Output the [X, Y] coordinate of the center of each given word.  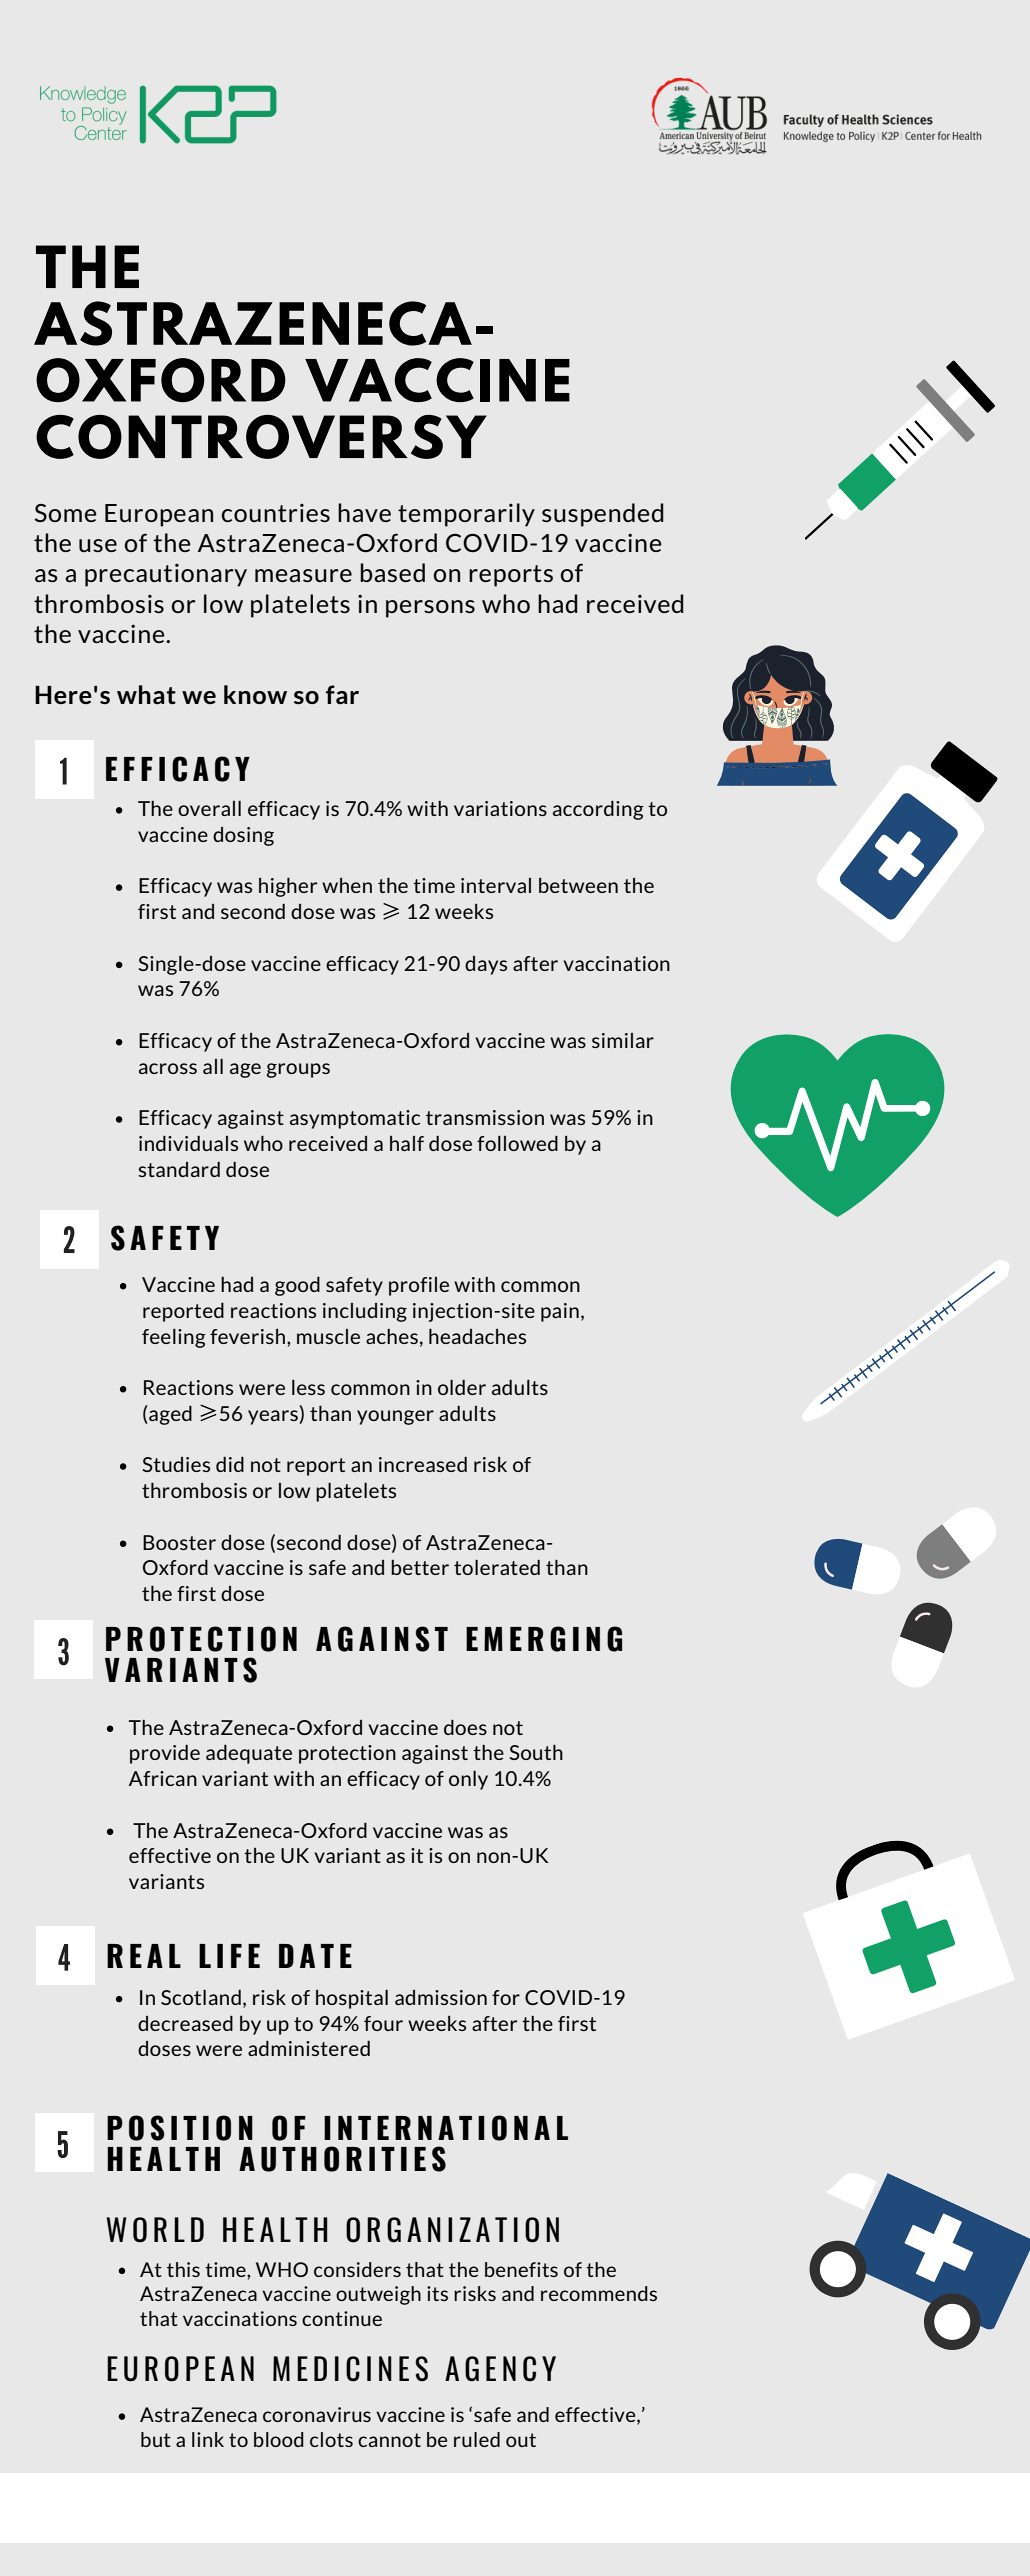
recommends [599, 2293]
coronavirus [317, 2414]
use [98, 545]
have [364, 513]
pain [560, 1312]
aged [170, 1415]
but [156, 2439]
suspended [603, 515]
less [308, 1387]
